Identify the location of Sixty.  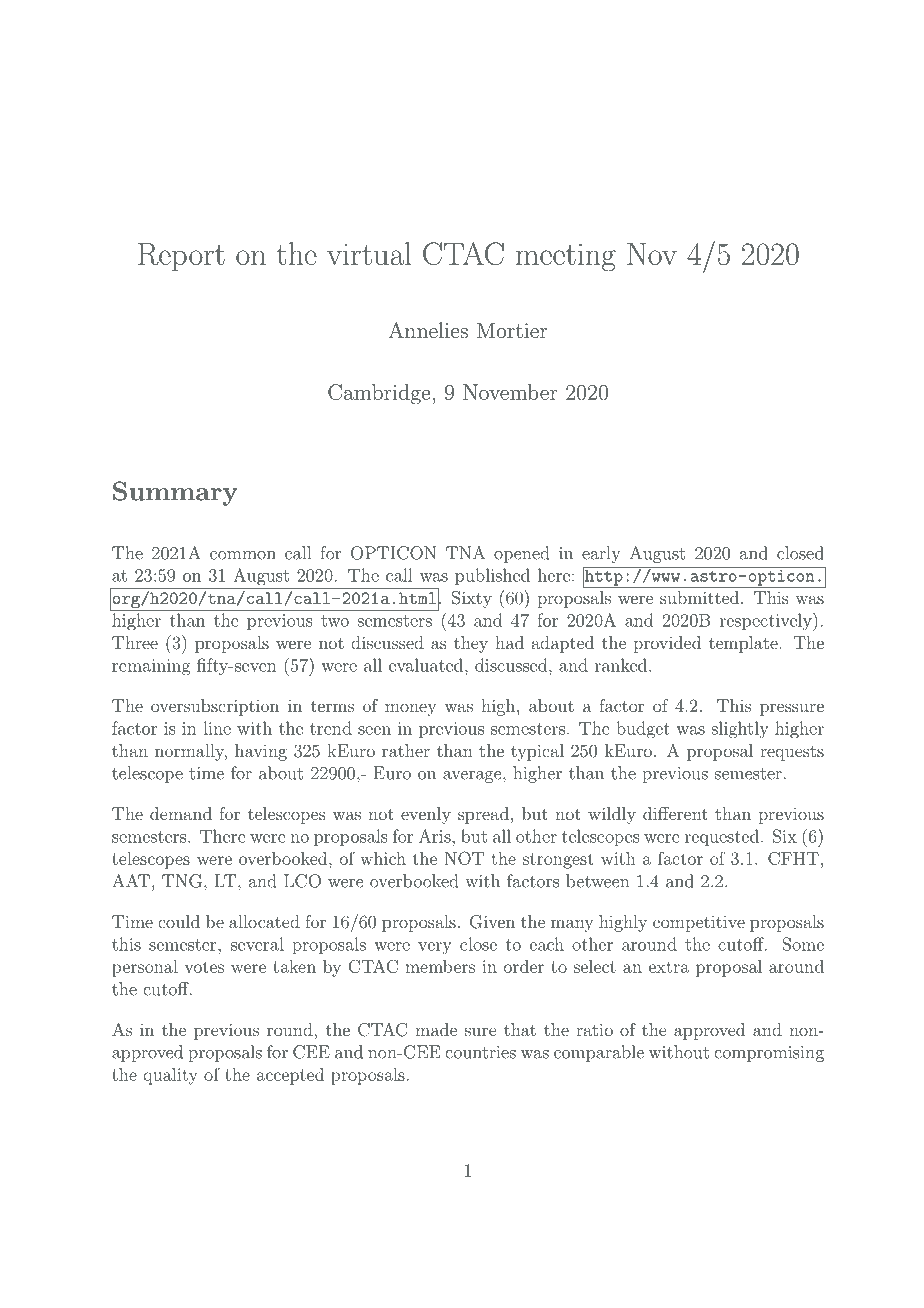
(472, 599).
